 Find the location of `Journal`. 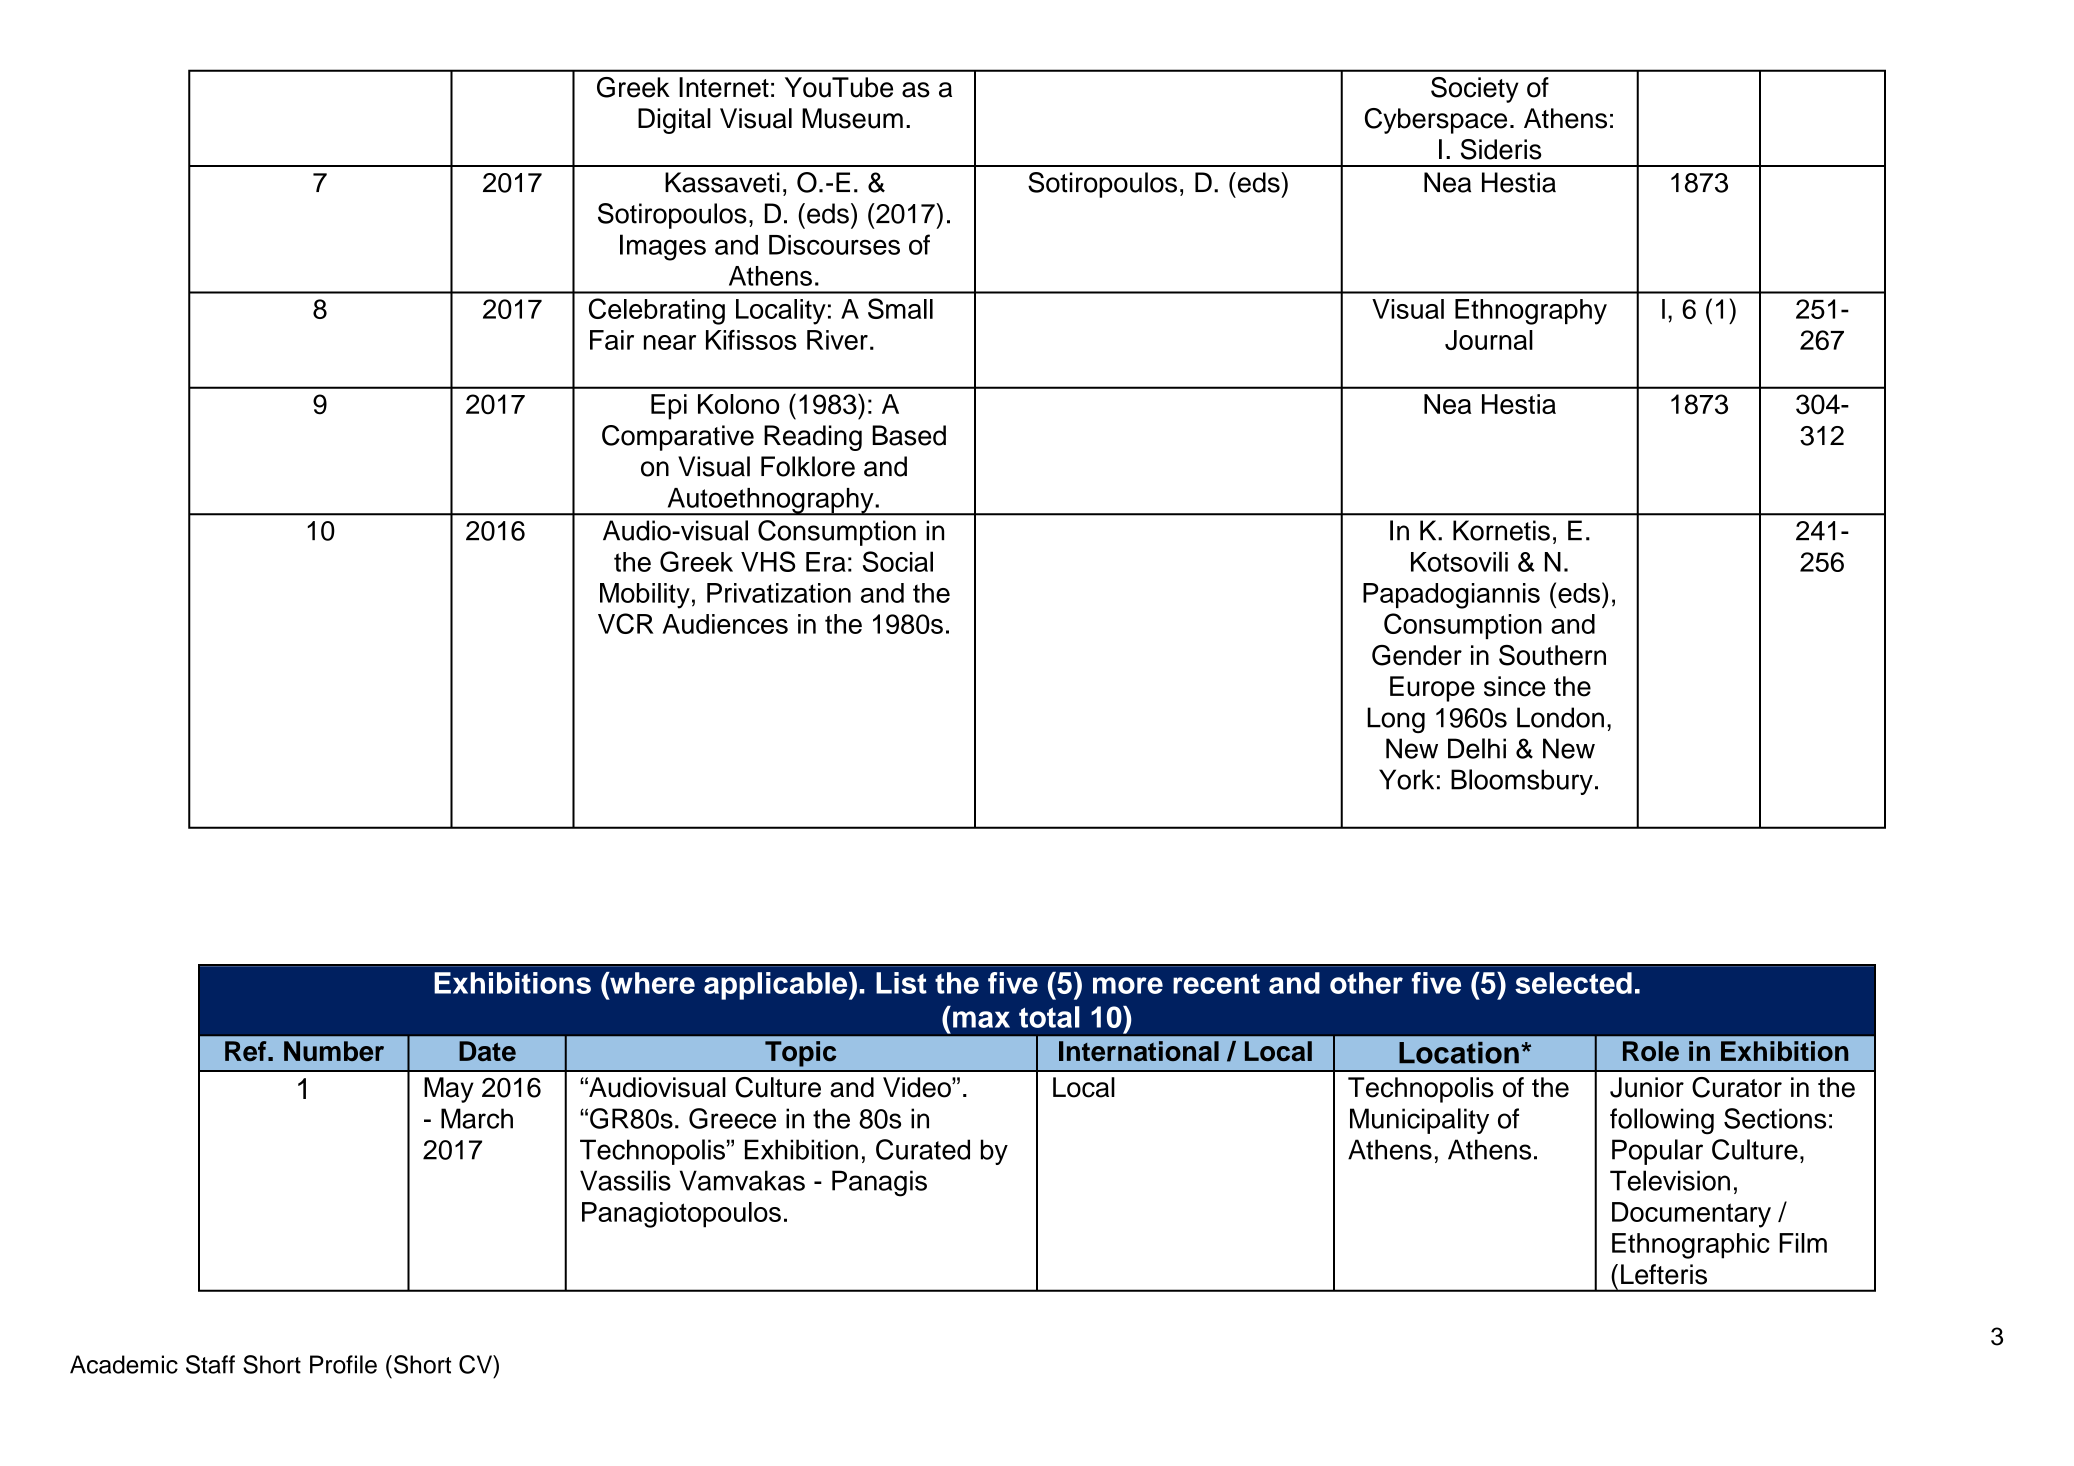

Journal is located at coordinates (1489, 340).
